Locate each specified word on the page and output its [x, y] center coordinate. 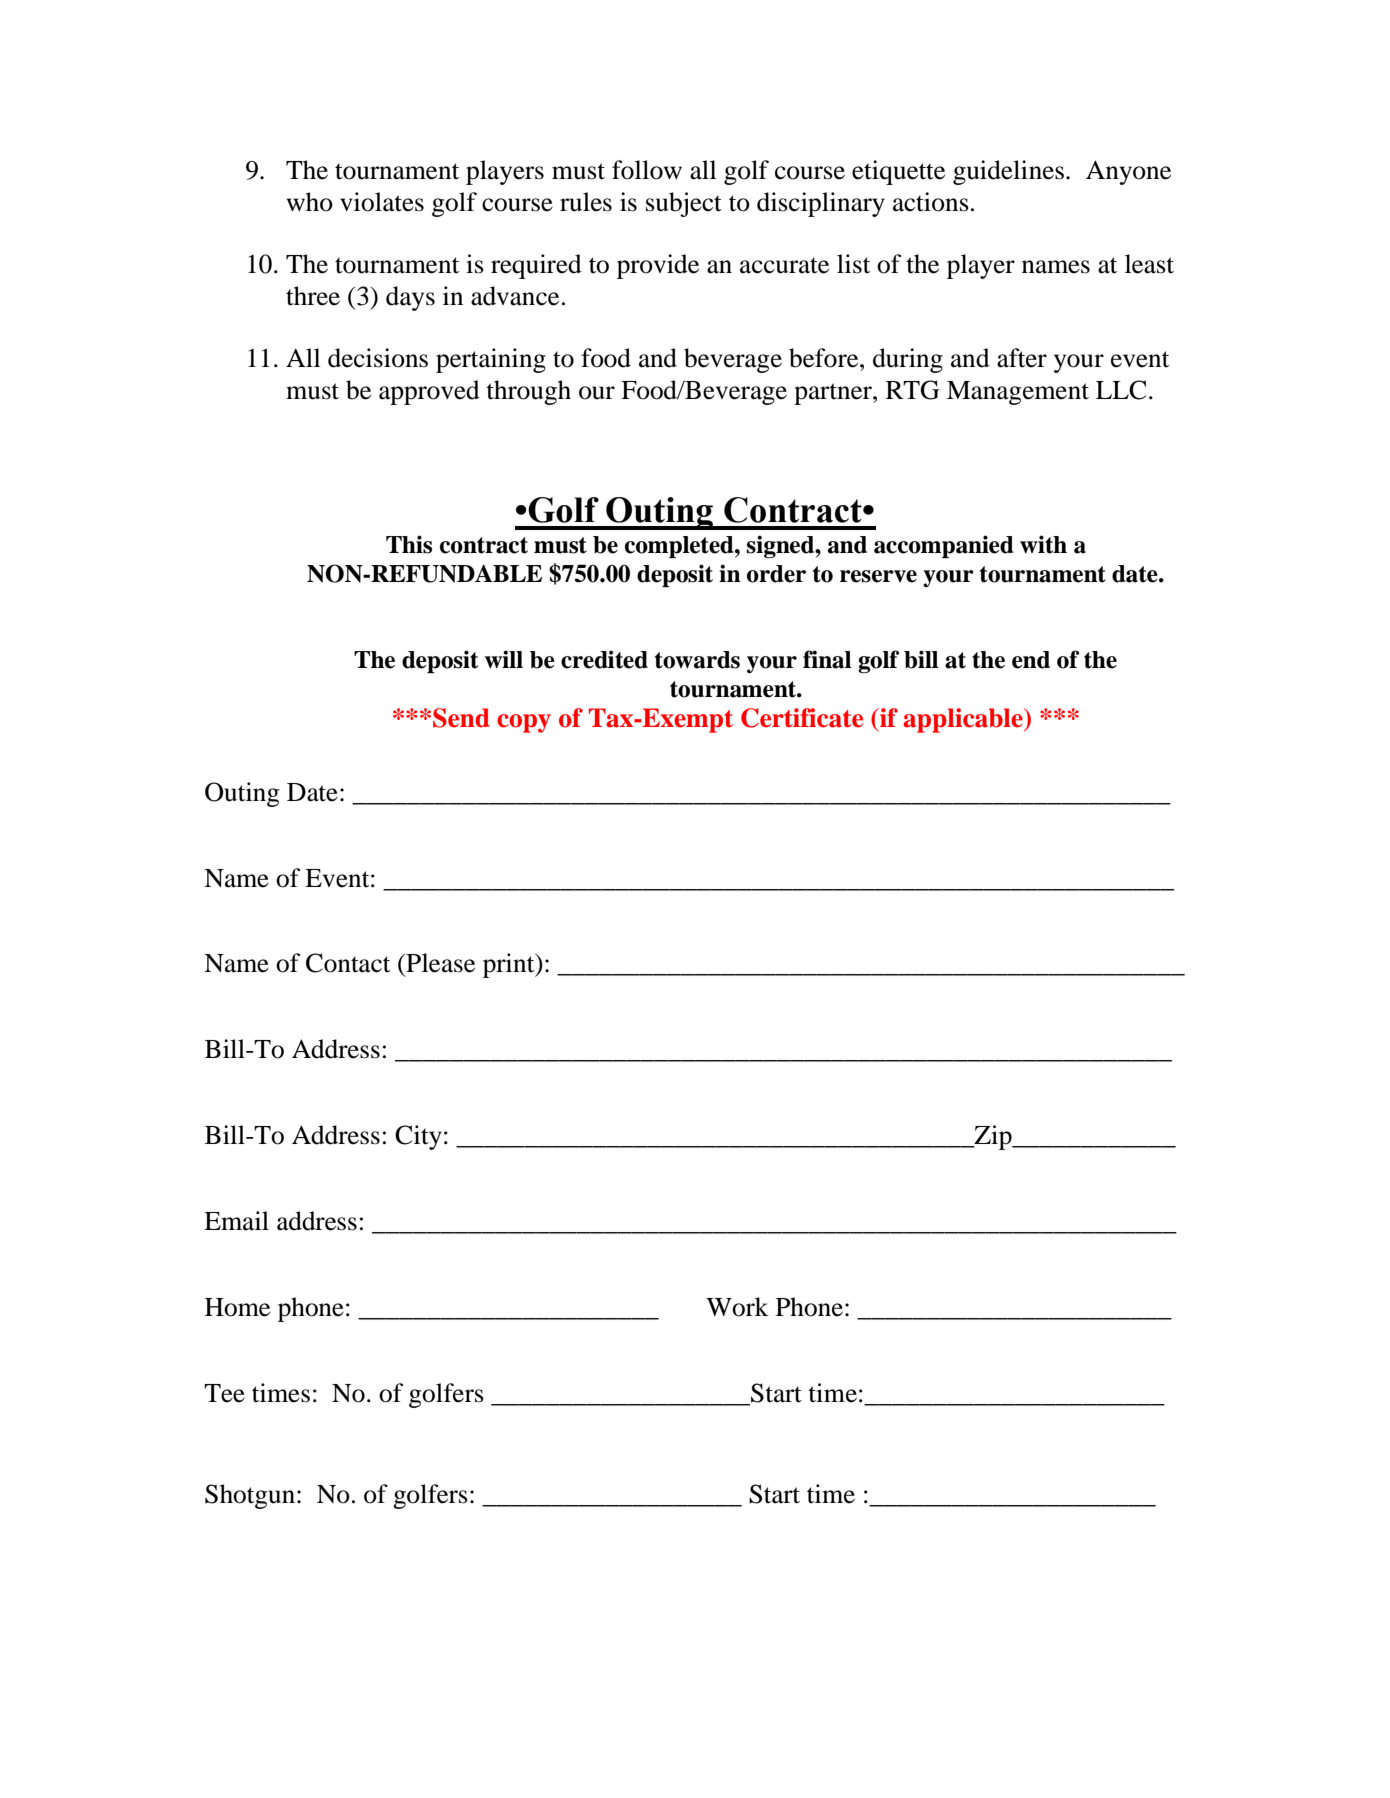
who [310, 202]
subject [684, 204]
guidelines [1008, 172]
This [409, 544]
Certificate [802, 718]
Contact [348, 963]
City [418, 1137]
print [510, 965]
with [1043, 544]
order [776, 574]
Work [737, 1307]
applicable [964, 720]
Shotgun [250, 1496]
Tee [224, 1393]
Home [237, 1307]
